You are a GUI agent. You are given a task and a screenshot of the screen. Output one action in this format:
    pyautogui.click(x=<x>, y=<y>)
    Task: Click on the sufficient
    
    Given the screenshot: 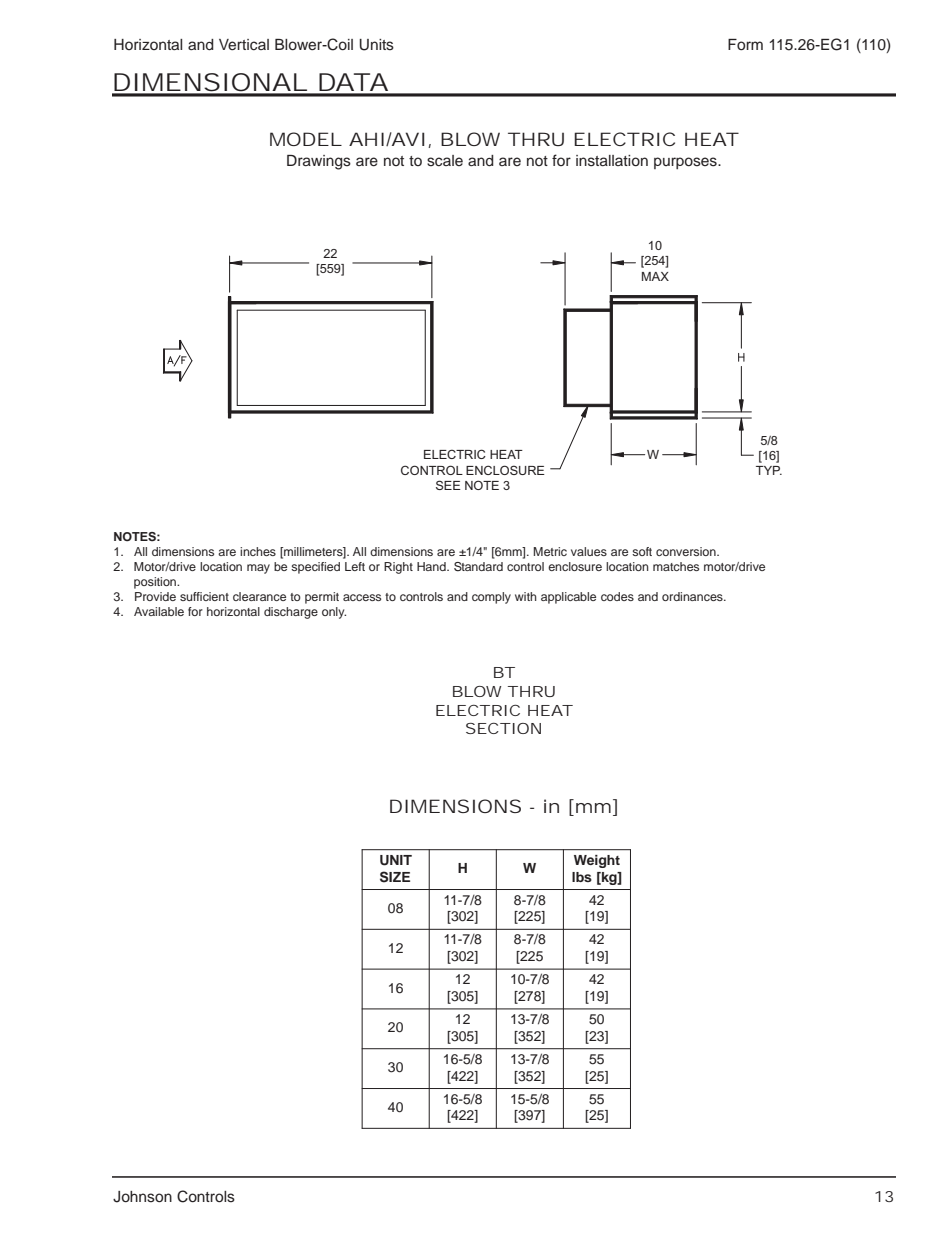 What is the action you would take?
    pyautogui.click(x=204, y=596)
